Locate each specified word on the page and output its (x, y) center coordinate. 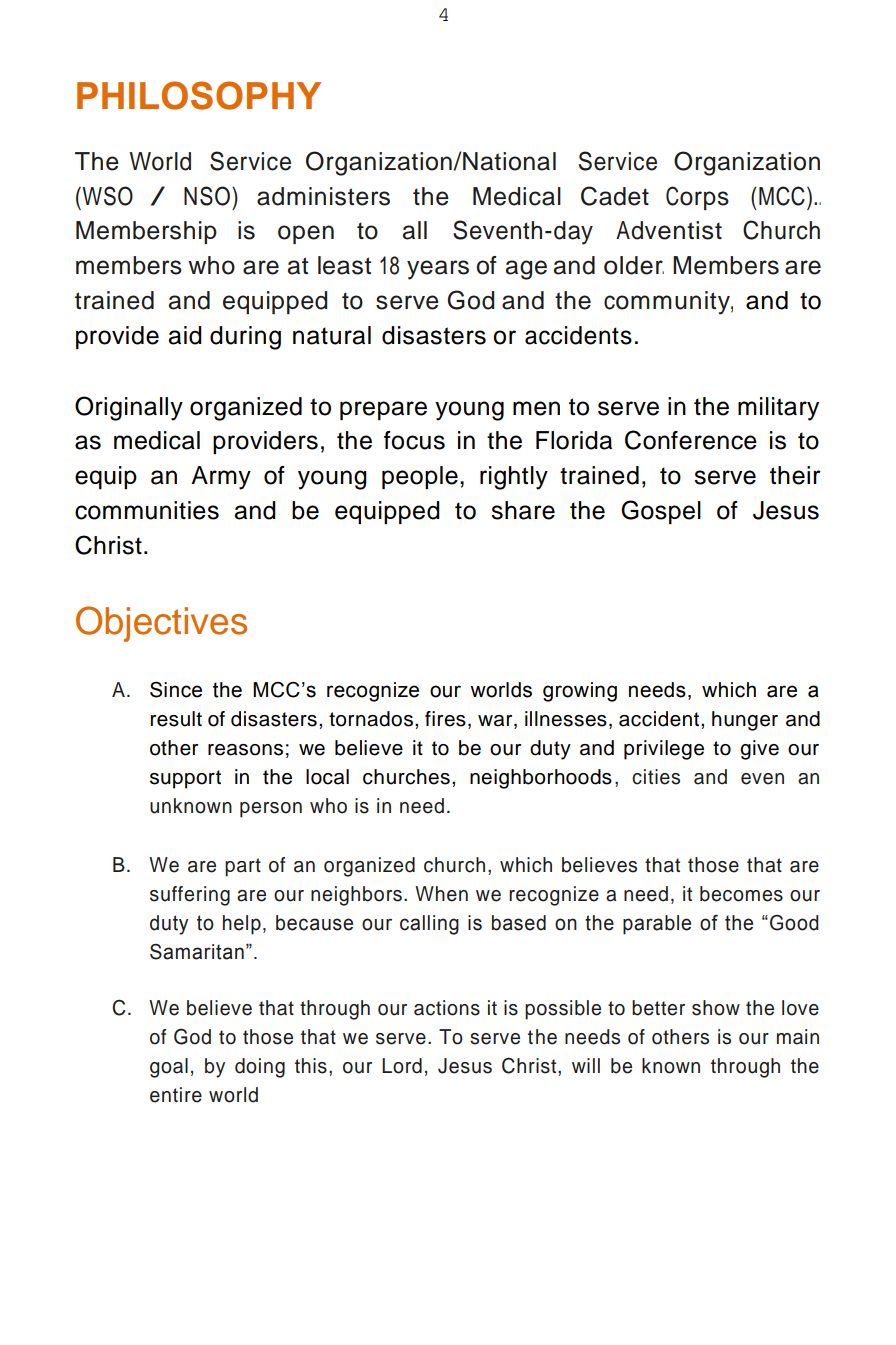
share (523, 510)
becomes (741, 894)
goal (169, 1068)
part (243, 867)
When (441, 894)
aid (185, 335)
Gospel (661, 512)
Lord (402, 1066)
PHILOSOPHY (199, 95)
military (778, 409)
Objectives (161, 624)
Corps (697, 198)
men (536, 408)
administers (323, 196)
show (716, 1008)
